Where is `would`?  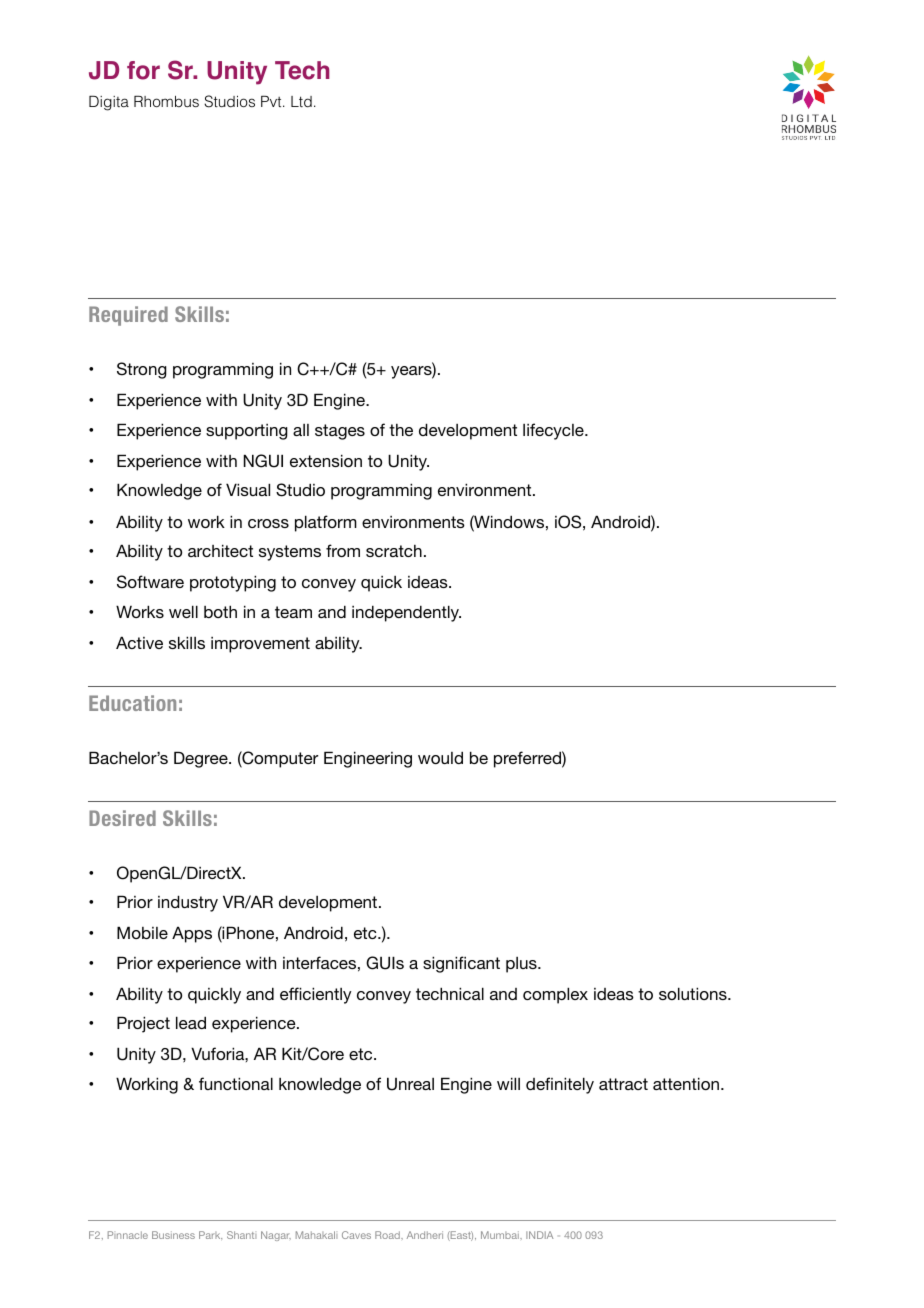 would is located at coordinates (440, 757).
